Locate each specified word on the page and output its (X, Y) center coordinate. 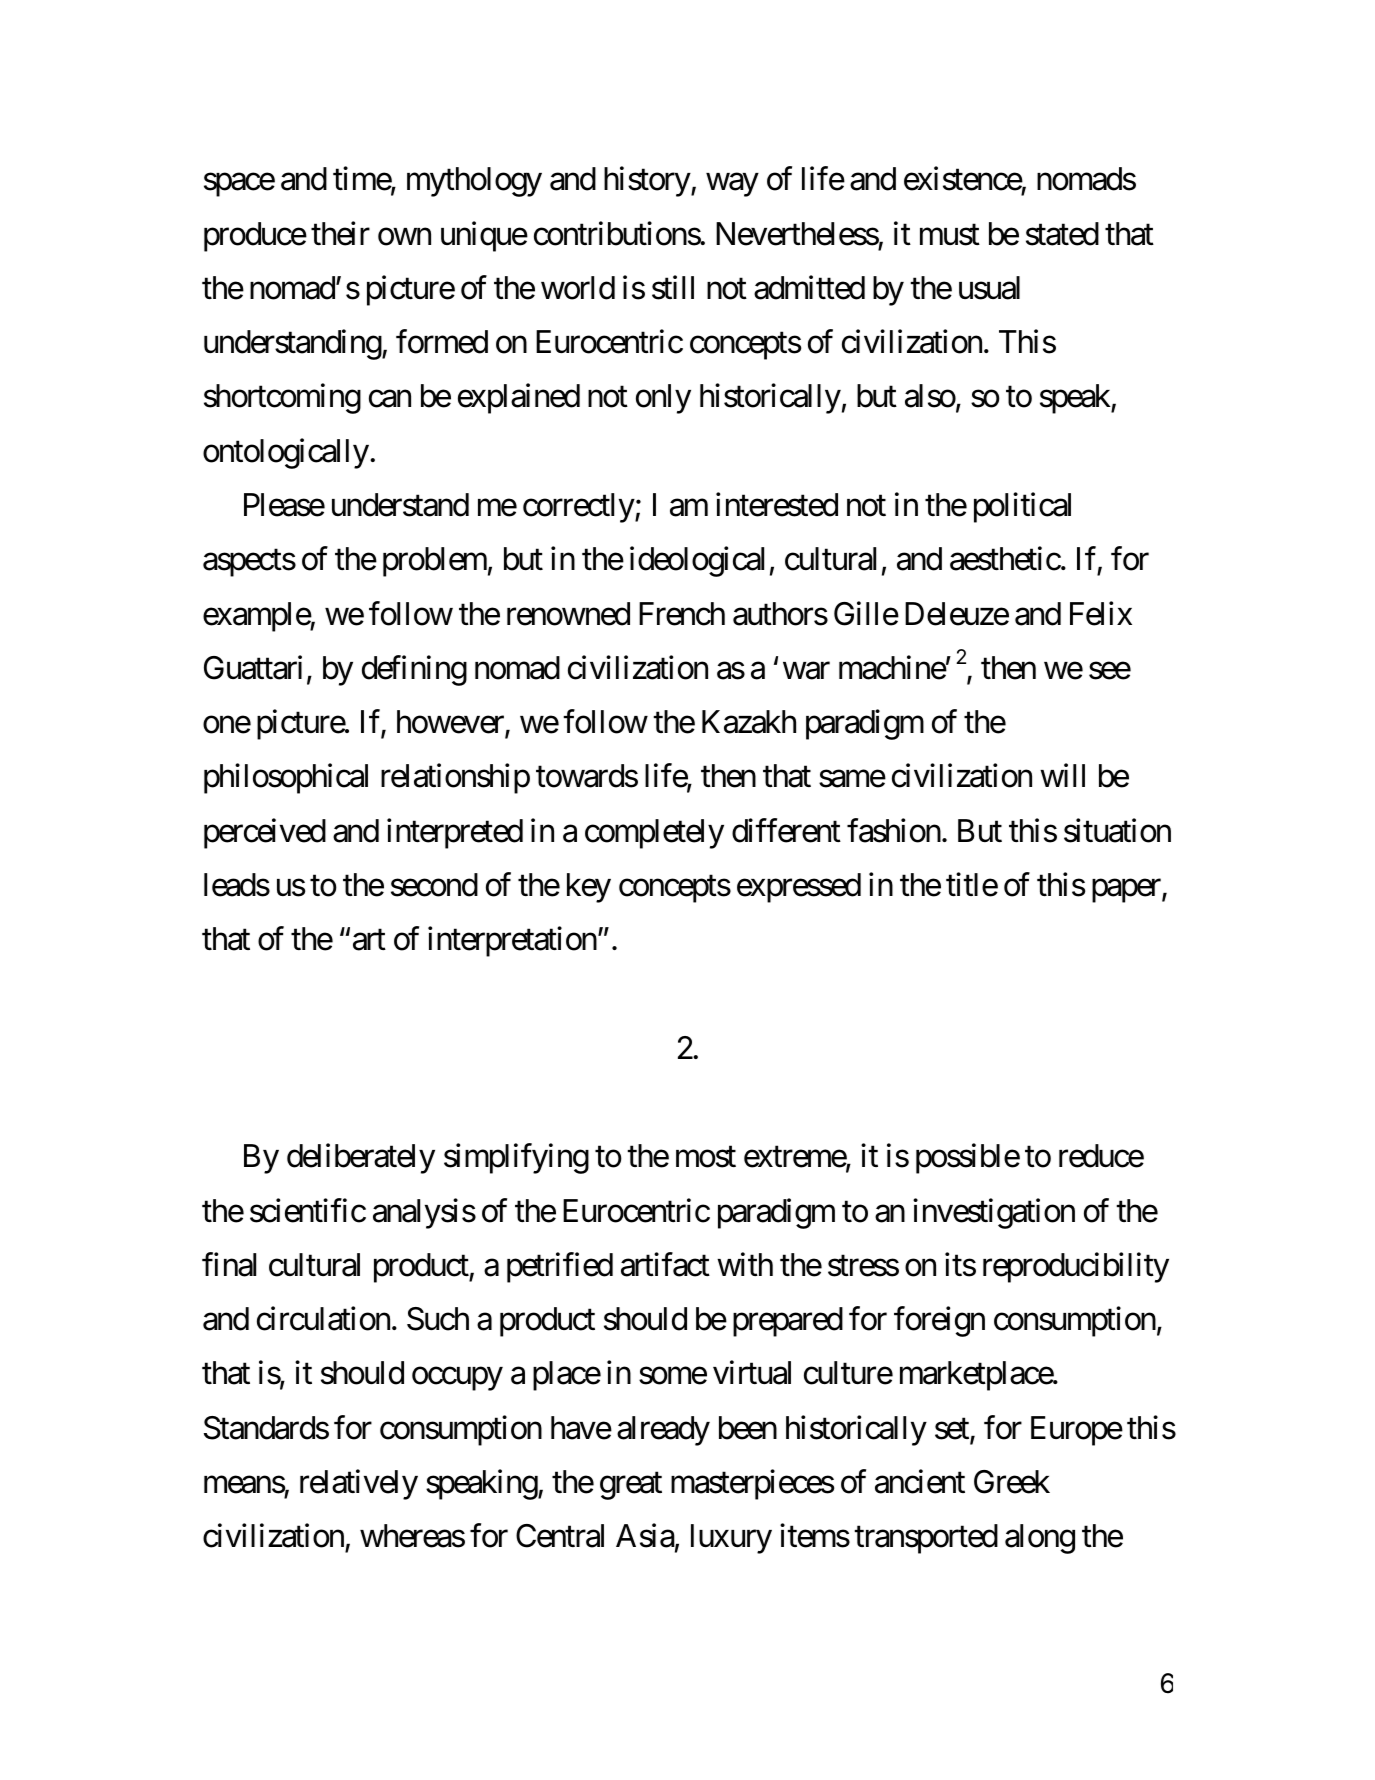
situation (1117, 830)
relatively (359, 1484)
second (434, 885)
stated (1062, 234)
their (340, 233)
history (647, 182)
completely (654, 834)
